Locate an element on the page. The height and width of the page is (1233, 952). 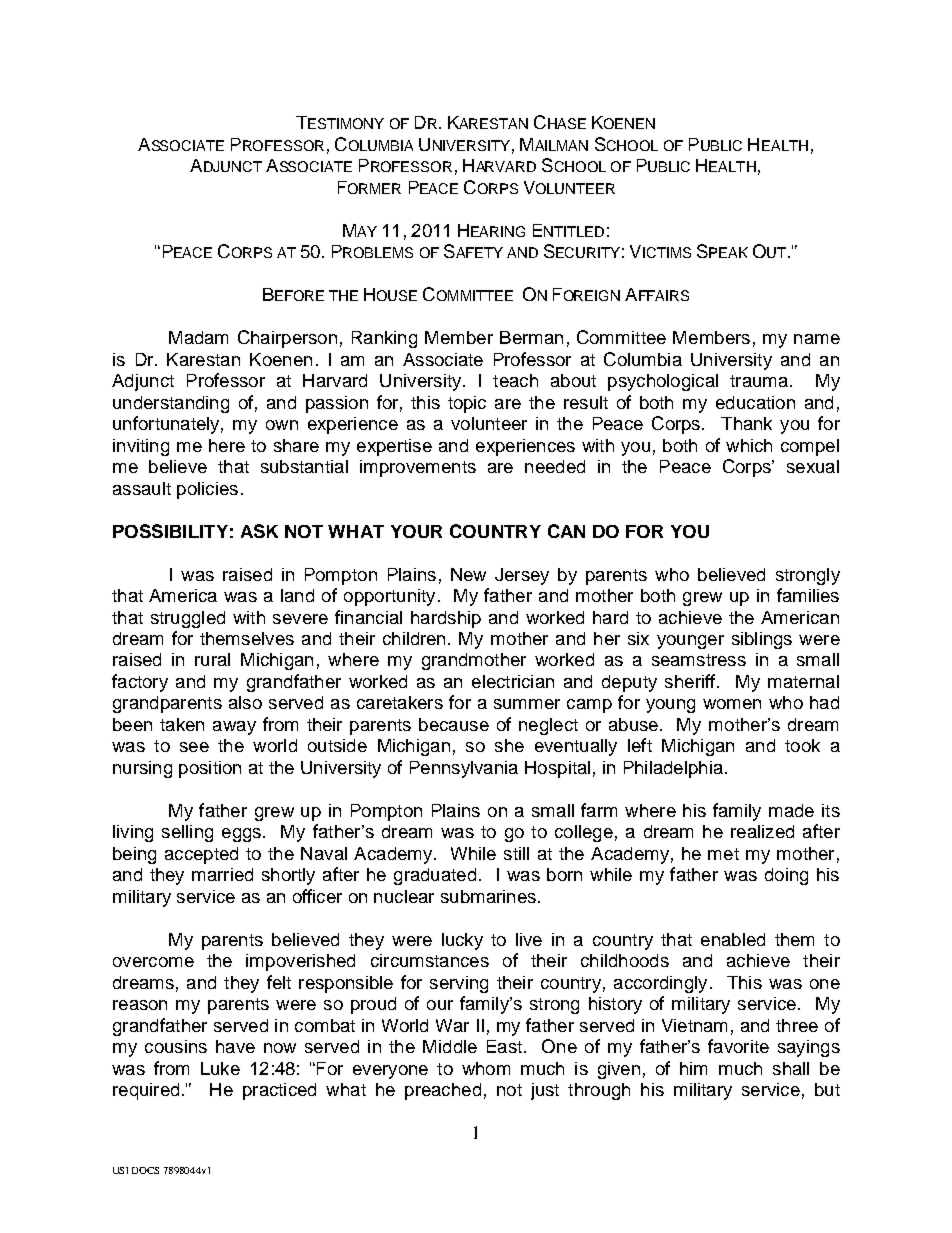
trauma is located at coordinates (759, 381).
